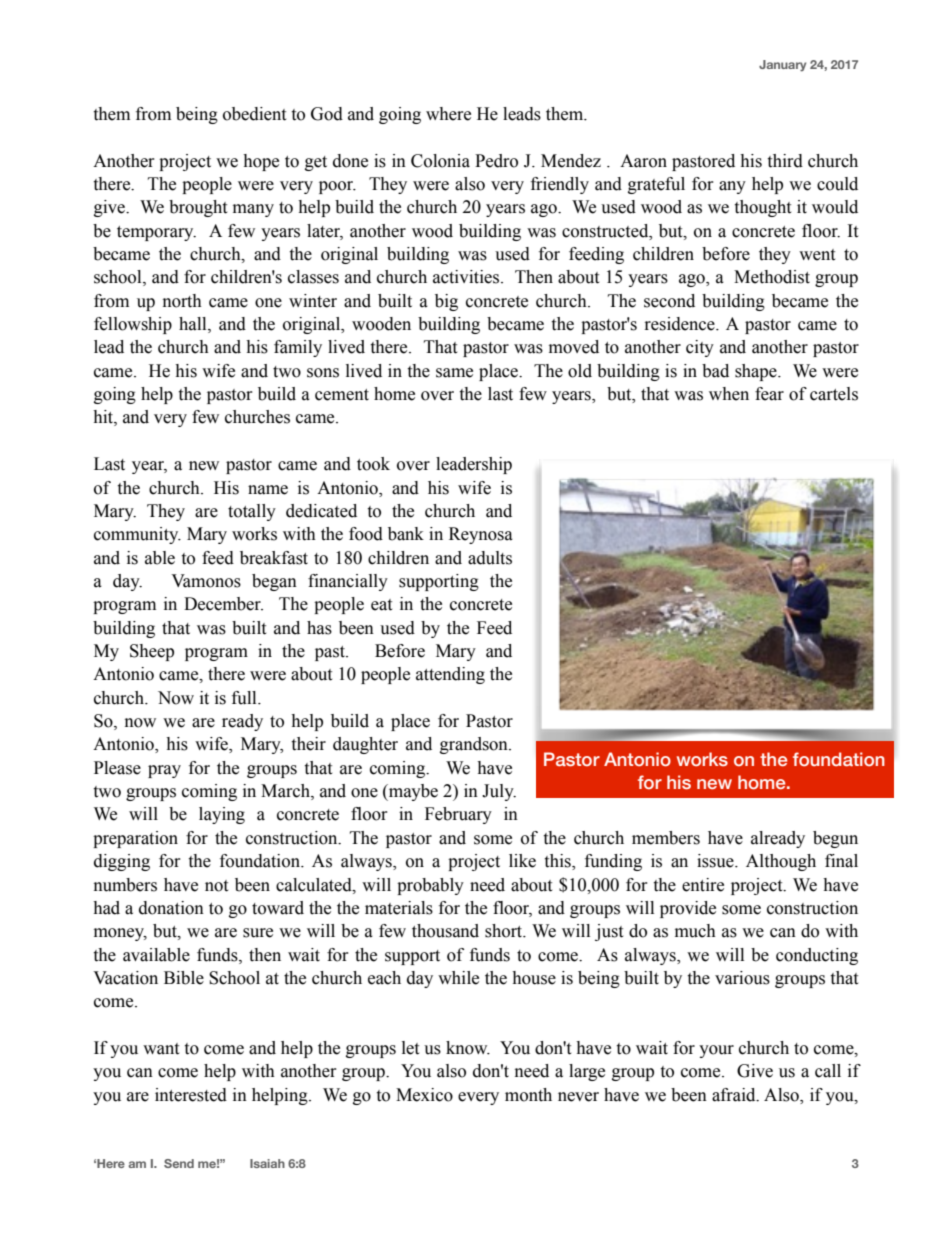  I want to click on fear, so click(769, 394).
